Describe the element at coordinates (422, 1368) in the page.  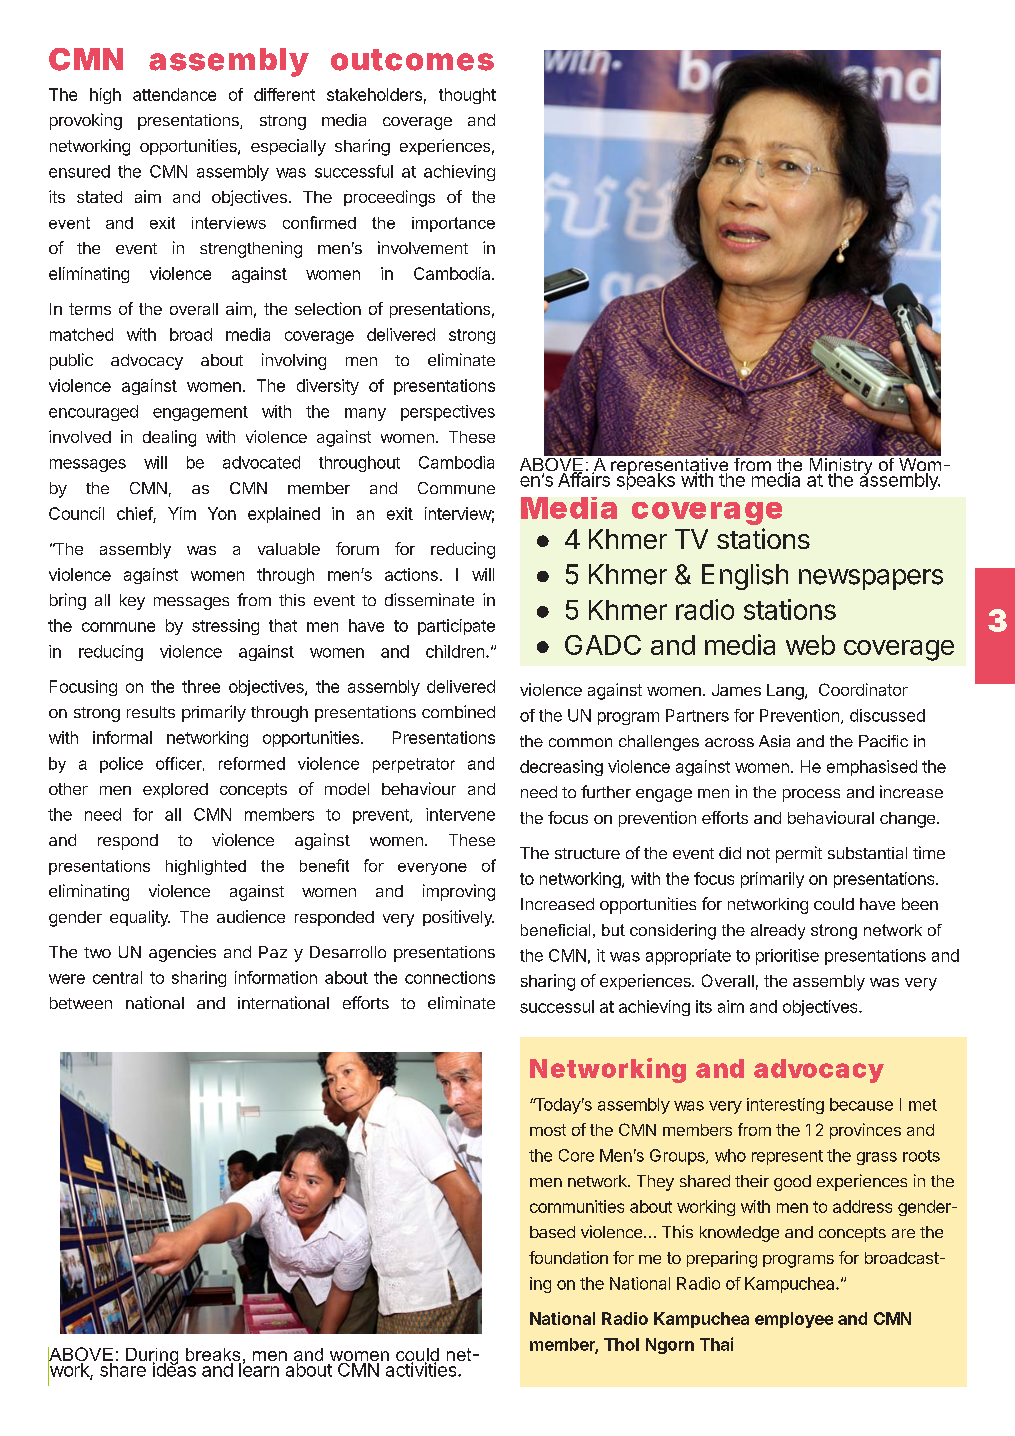
I see `activities` at that location.
